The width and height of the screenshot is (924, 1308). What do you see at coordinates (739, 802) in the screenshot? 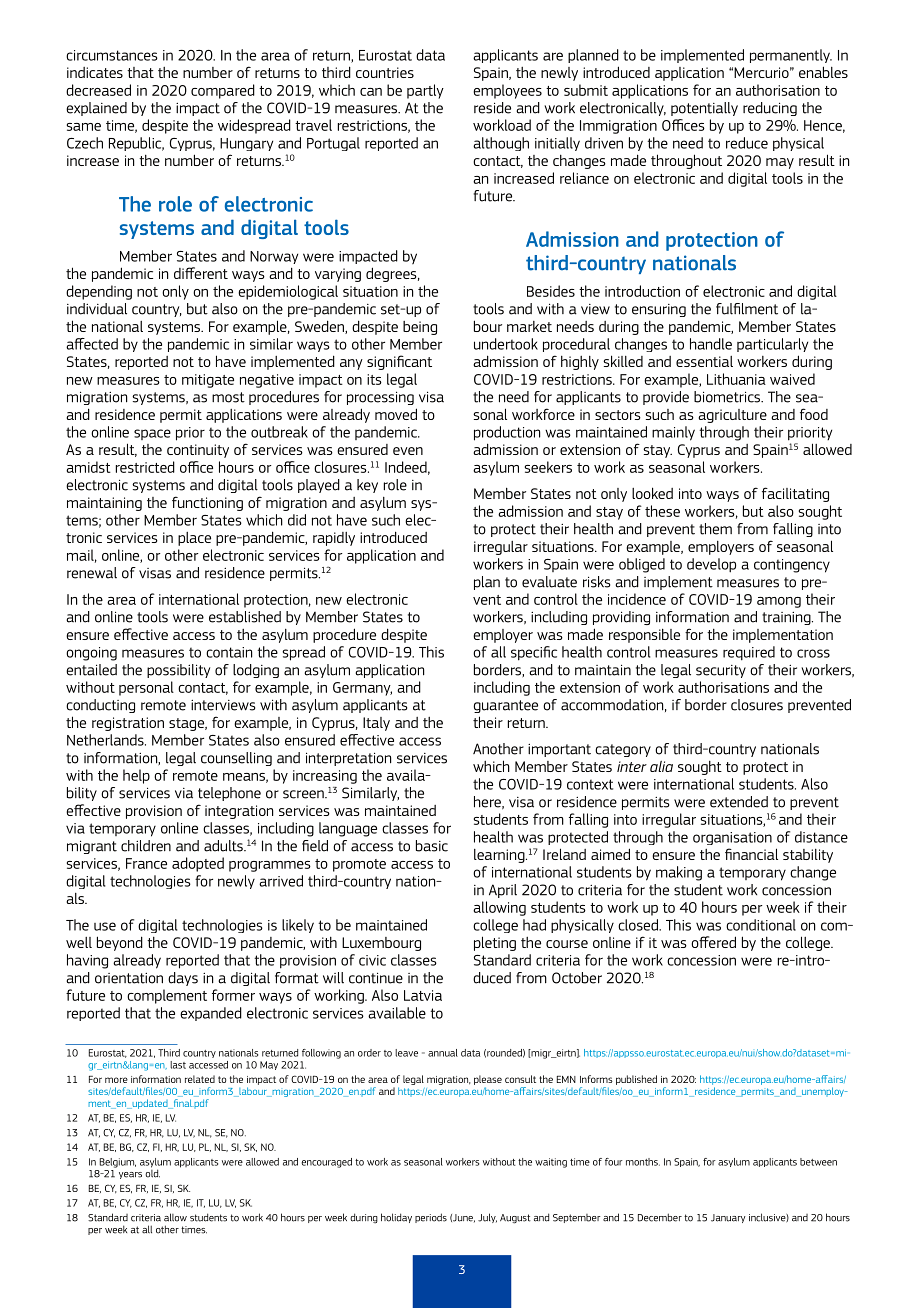
I see `extended` at bounding box center [739, 802].
